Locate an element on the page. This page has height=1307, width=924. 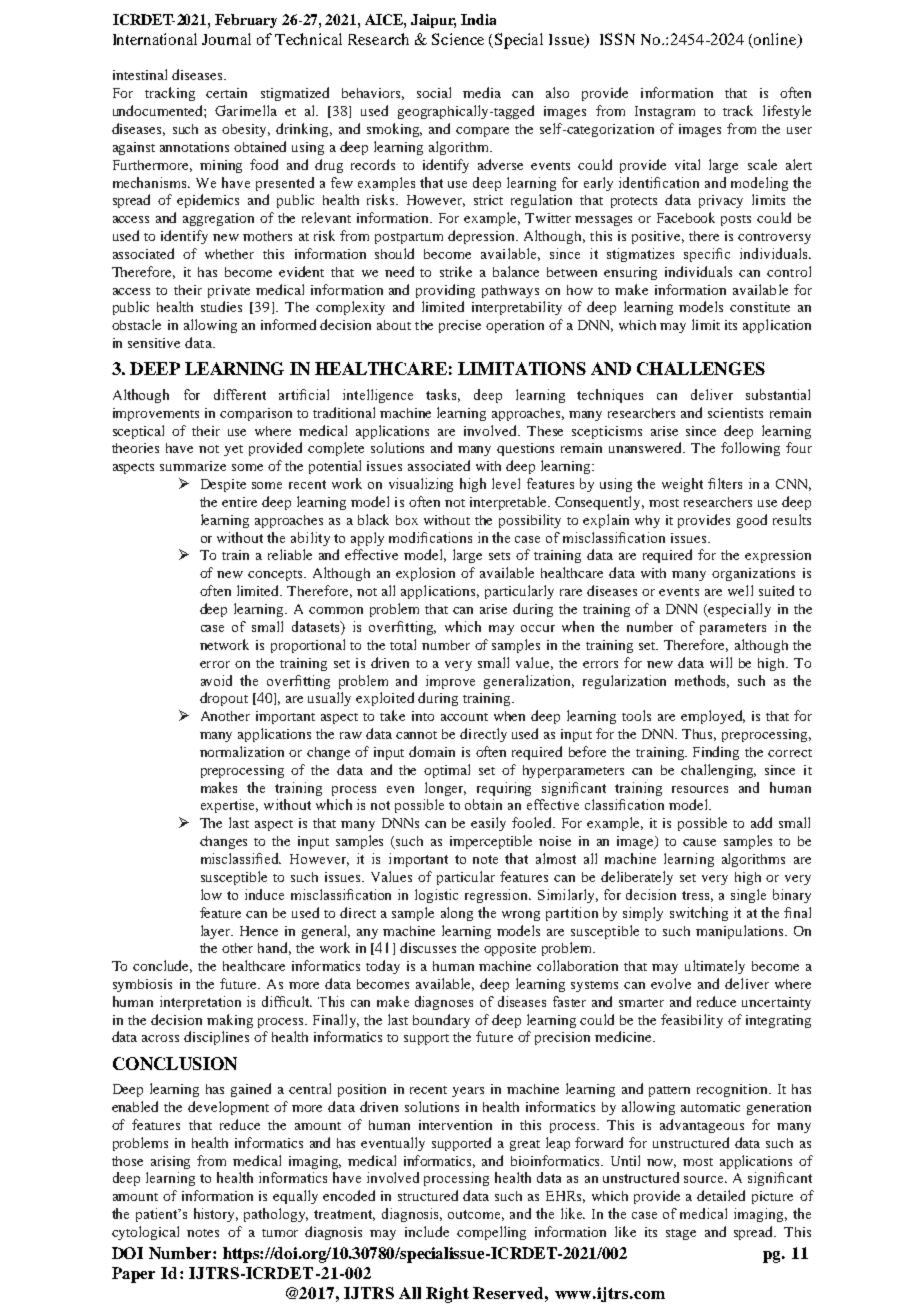
stage is located at coordinates (681, 1234).
